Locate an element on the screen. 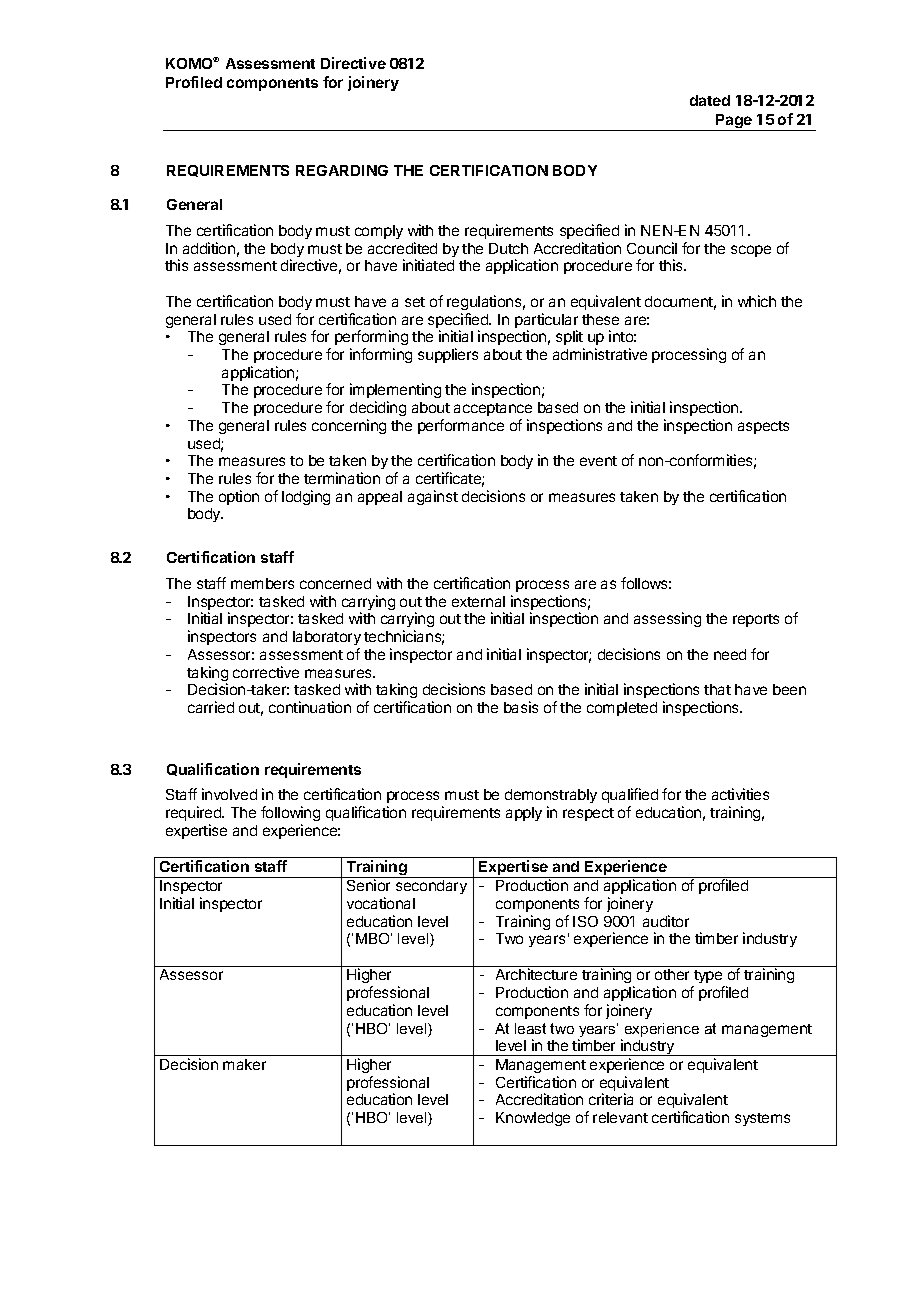 This screenshot has height=1308, width=924. members is located at coordinates (262, 583).
